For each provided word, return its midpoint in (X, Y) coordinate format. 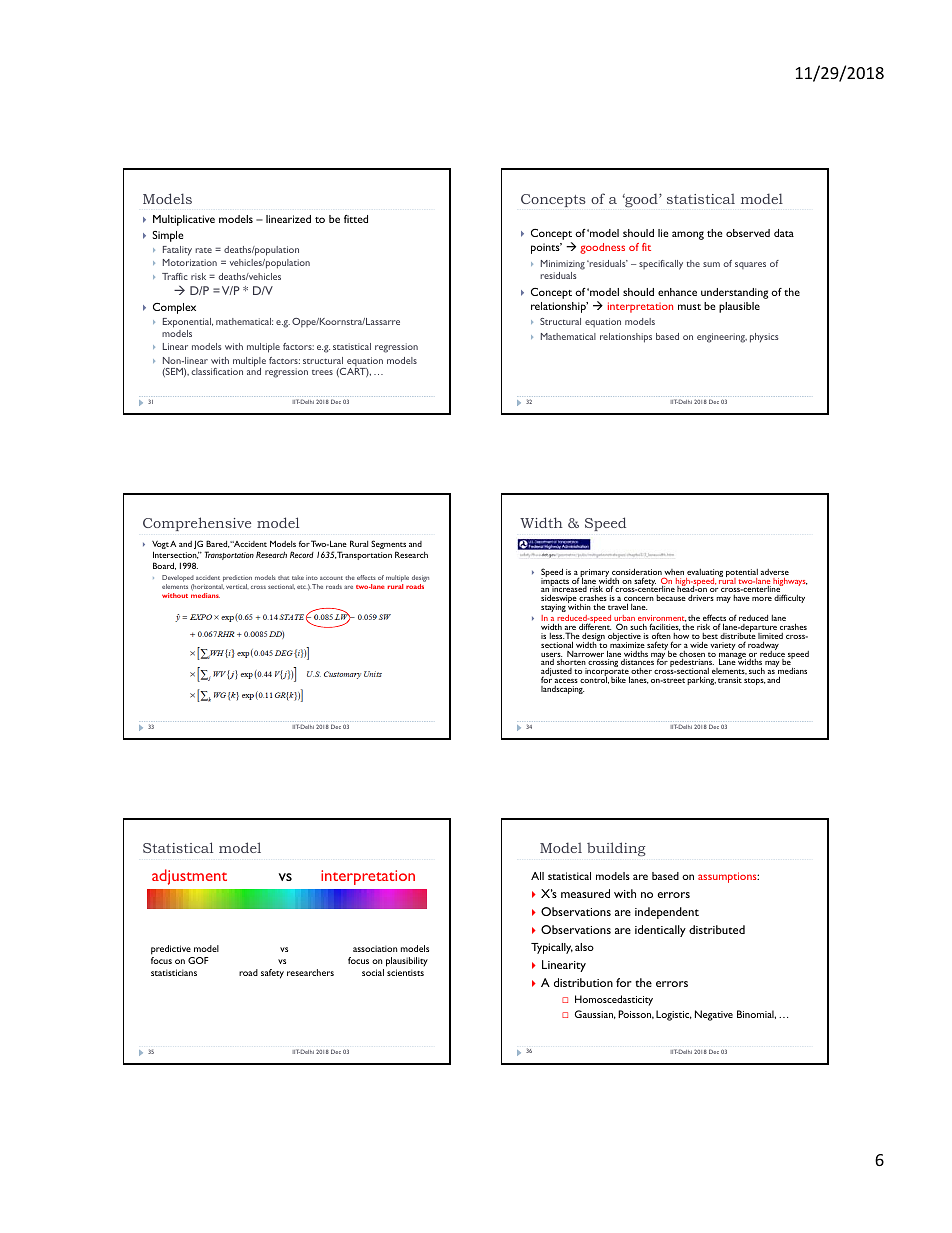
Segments (388, 546)
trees (322, 372)
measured (585, 893)
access (566, 681)
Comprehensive (197, 524)
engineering (722, 338)
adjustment (189, 877)
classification (217, 371)
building (616, 849)
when (674, 573)
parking (701, 680)
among (688, 235)
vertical (237, 586)
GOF (198, 960)
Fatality (177, 251)
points (546, 248)
